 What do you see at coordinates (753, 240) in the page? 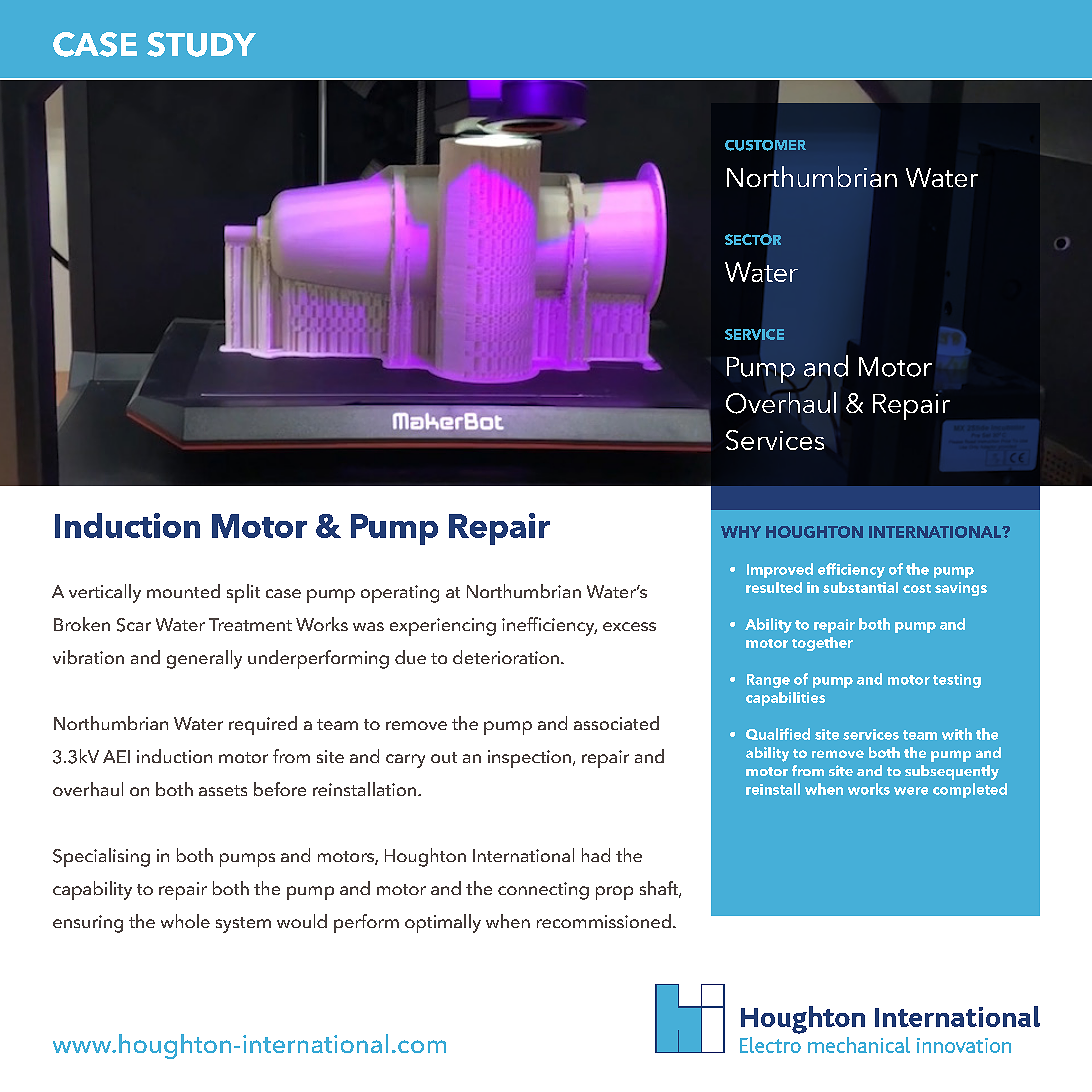
I see `SECTOR` at bounding box center [753, 240].
